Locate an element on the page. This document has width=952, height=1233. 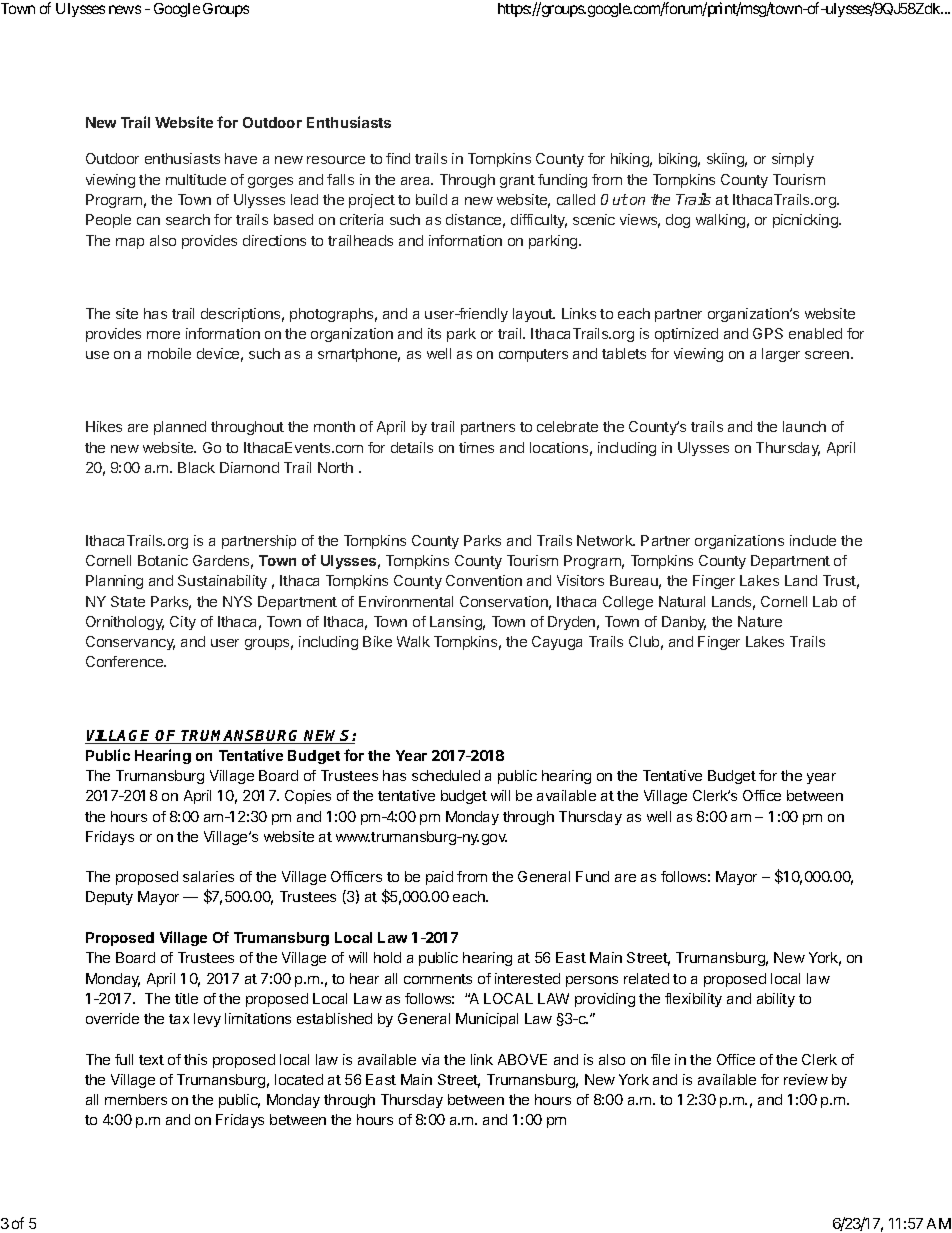
times is located at coordinates (476, 447).
